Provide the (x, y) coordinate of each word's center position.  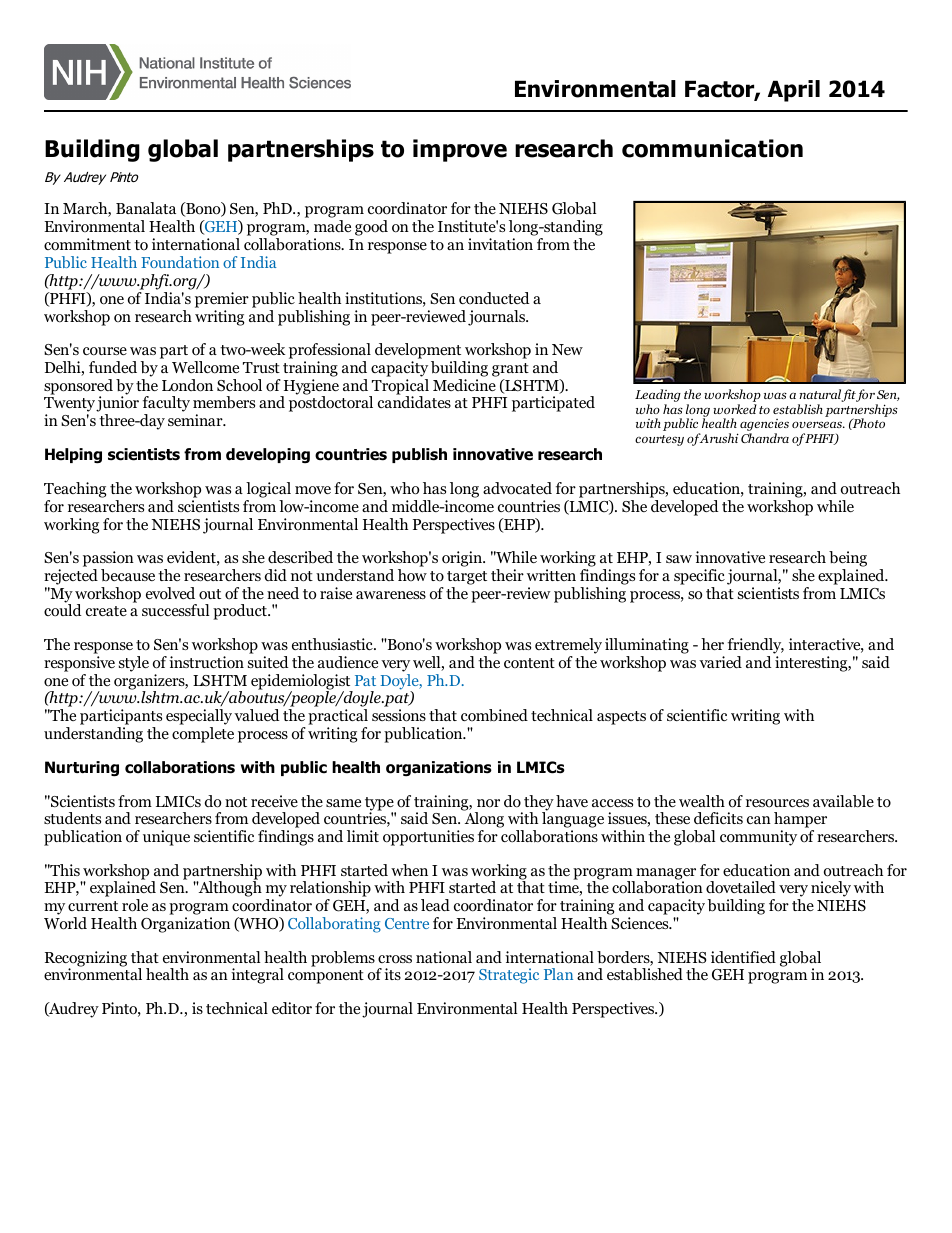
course (105, 351)
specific (699, 577)
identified (743, 957)
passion (108, 559)
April (794, 91)
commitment (87, 244)
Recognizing (86, 960)
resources (777, 803)
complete (203, 735)
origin (463, 559)
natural (820, 395)
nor (488, 803)
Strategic (509, 976)
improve (460, 150)
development (418, 351)
